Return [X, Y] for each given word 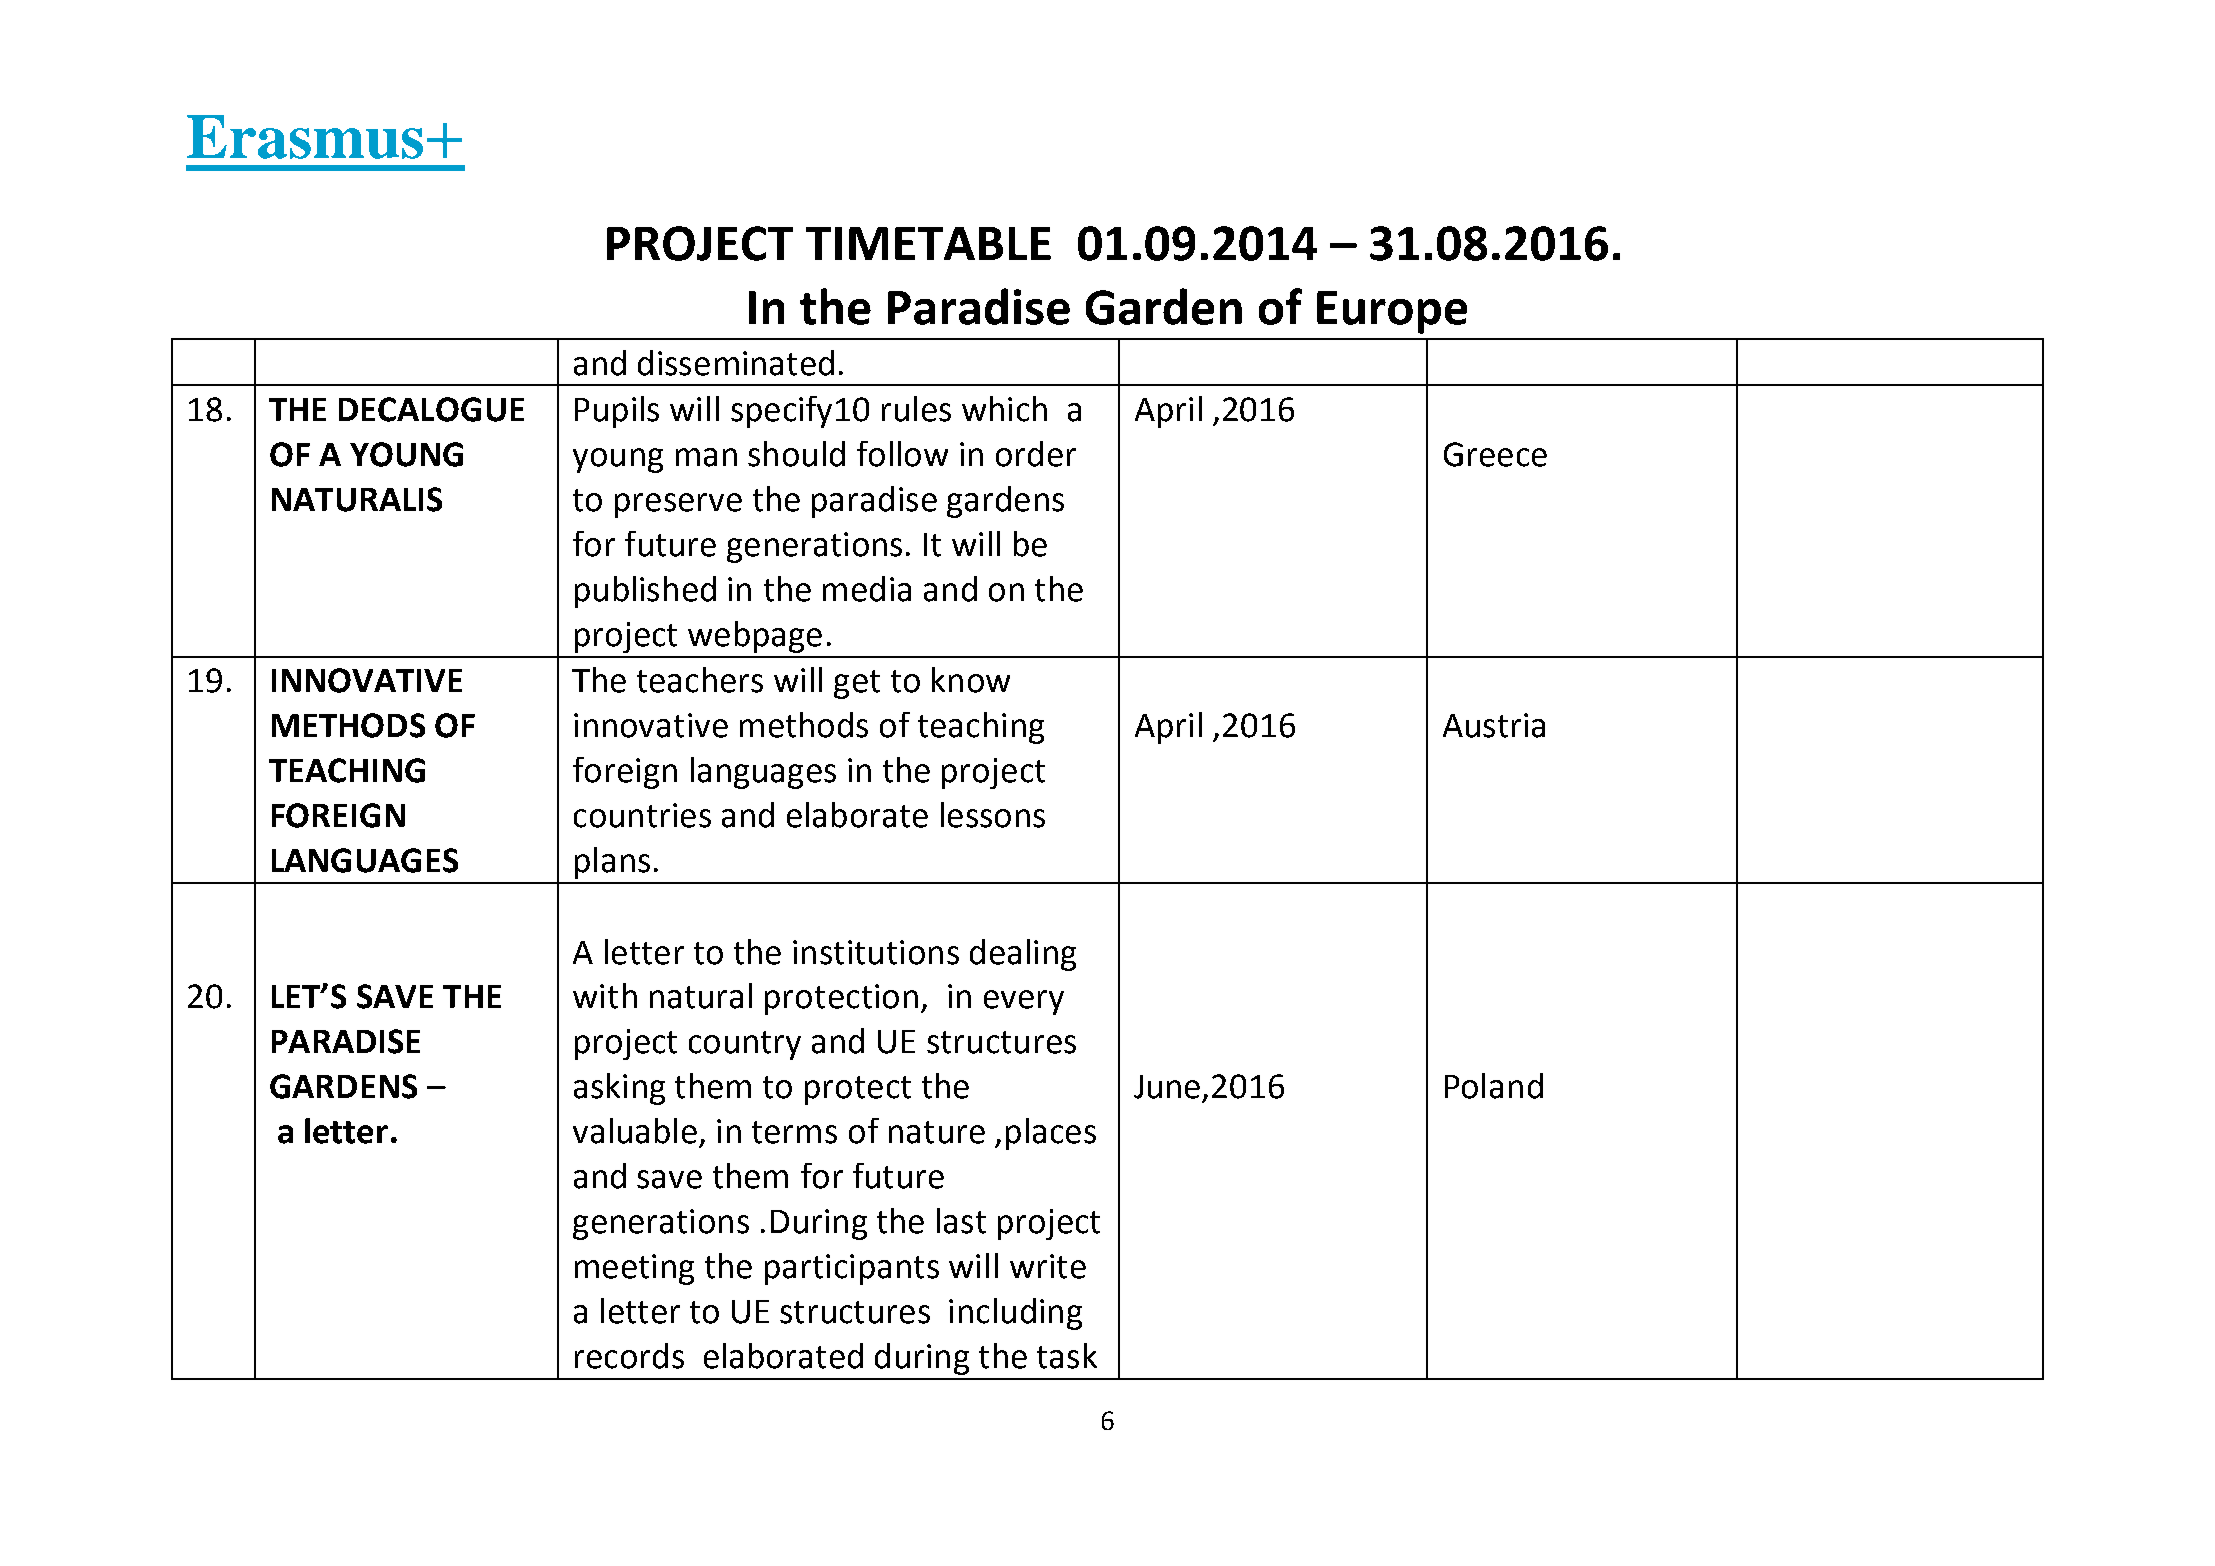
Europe [1392, 312]
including [1015, 1314]
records [629, 1356]
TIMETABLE [928, 243]
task [1067, 1356]
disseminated [736, 363]
